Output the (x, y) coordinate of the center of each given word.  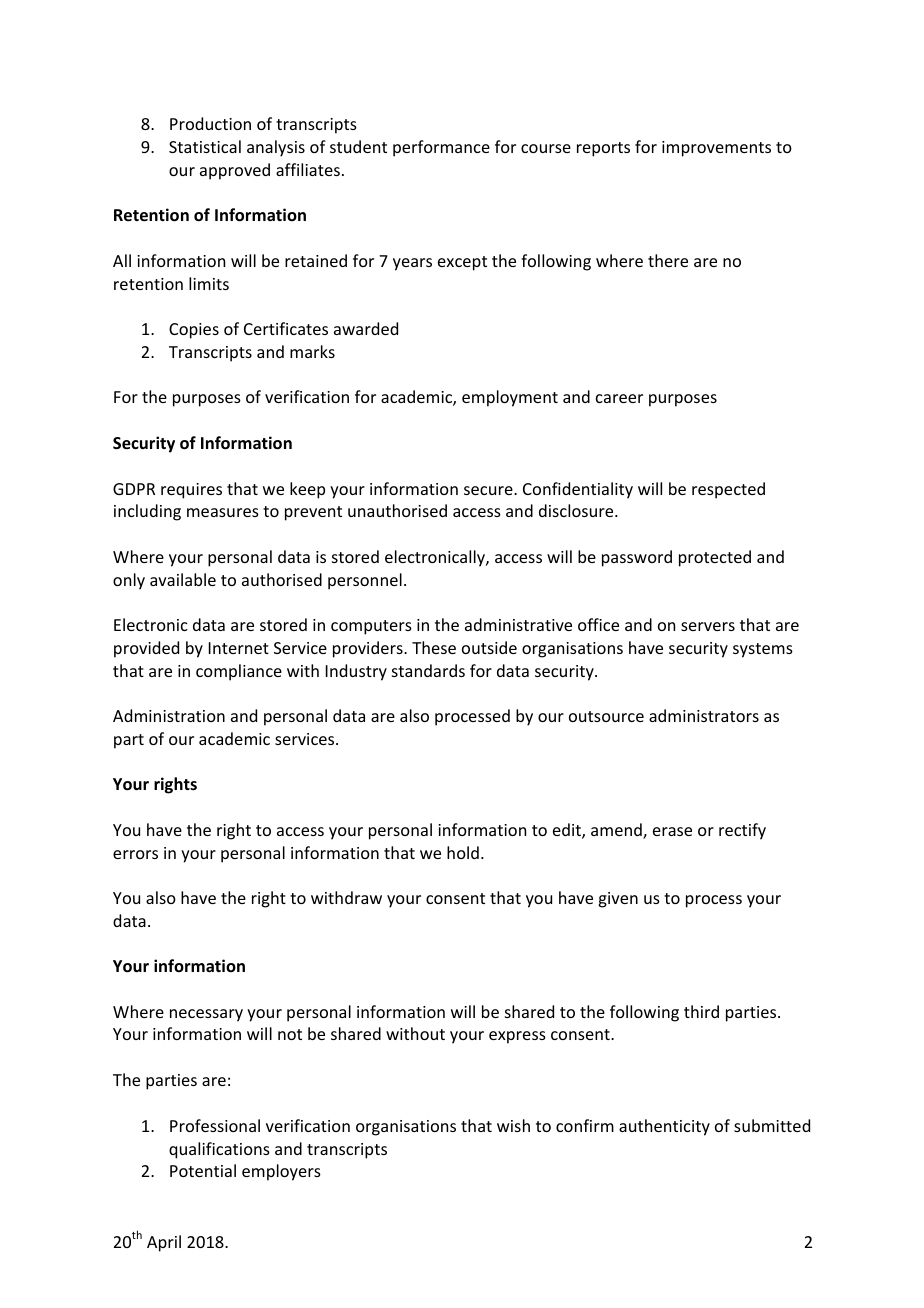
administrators (704, 715)
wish (513, 1125)
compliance (239, 672)
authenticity (664, 1127)
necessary (206, 1015)
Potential (203, 1170)
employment (510, 398)
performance (441, 148)
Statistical (205, 146)
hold (463, 852)
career (619, 398)
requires (191, 491)
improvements (716, 149)
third (701, 1011)
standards (428, 670)
